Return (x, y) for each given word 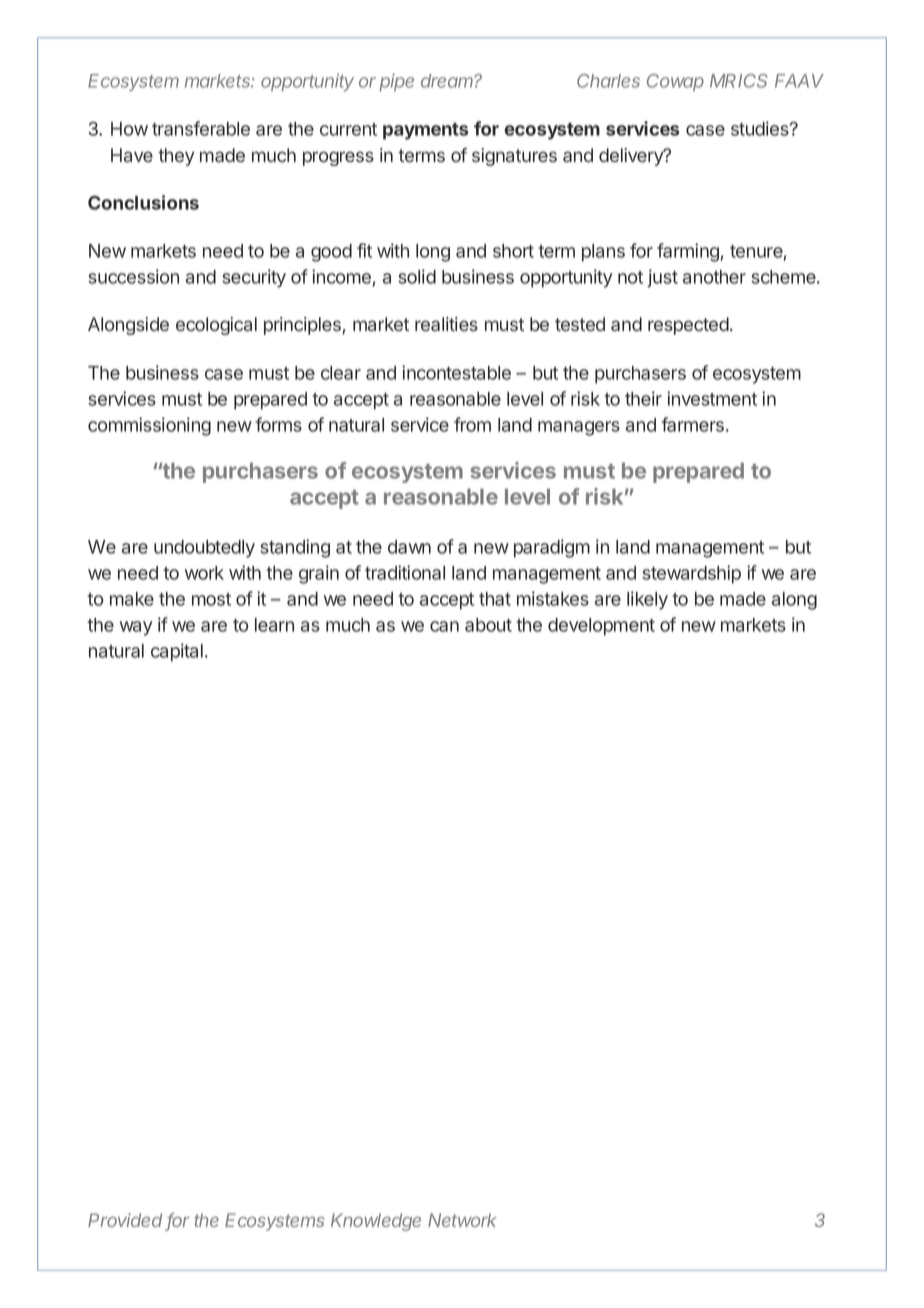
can (444, 626)
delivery (632, 157)
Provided (125, 1220)
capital (177, 652)
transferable (201, 128)
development (601, 627)
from (472, 424)
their (643, 398)
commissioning (149, 426)
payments (426, 131)
